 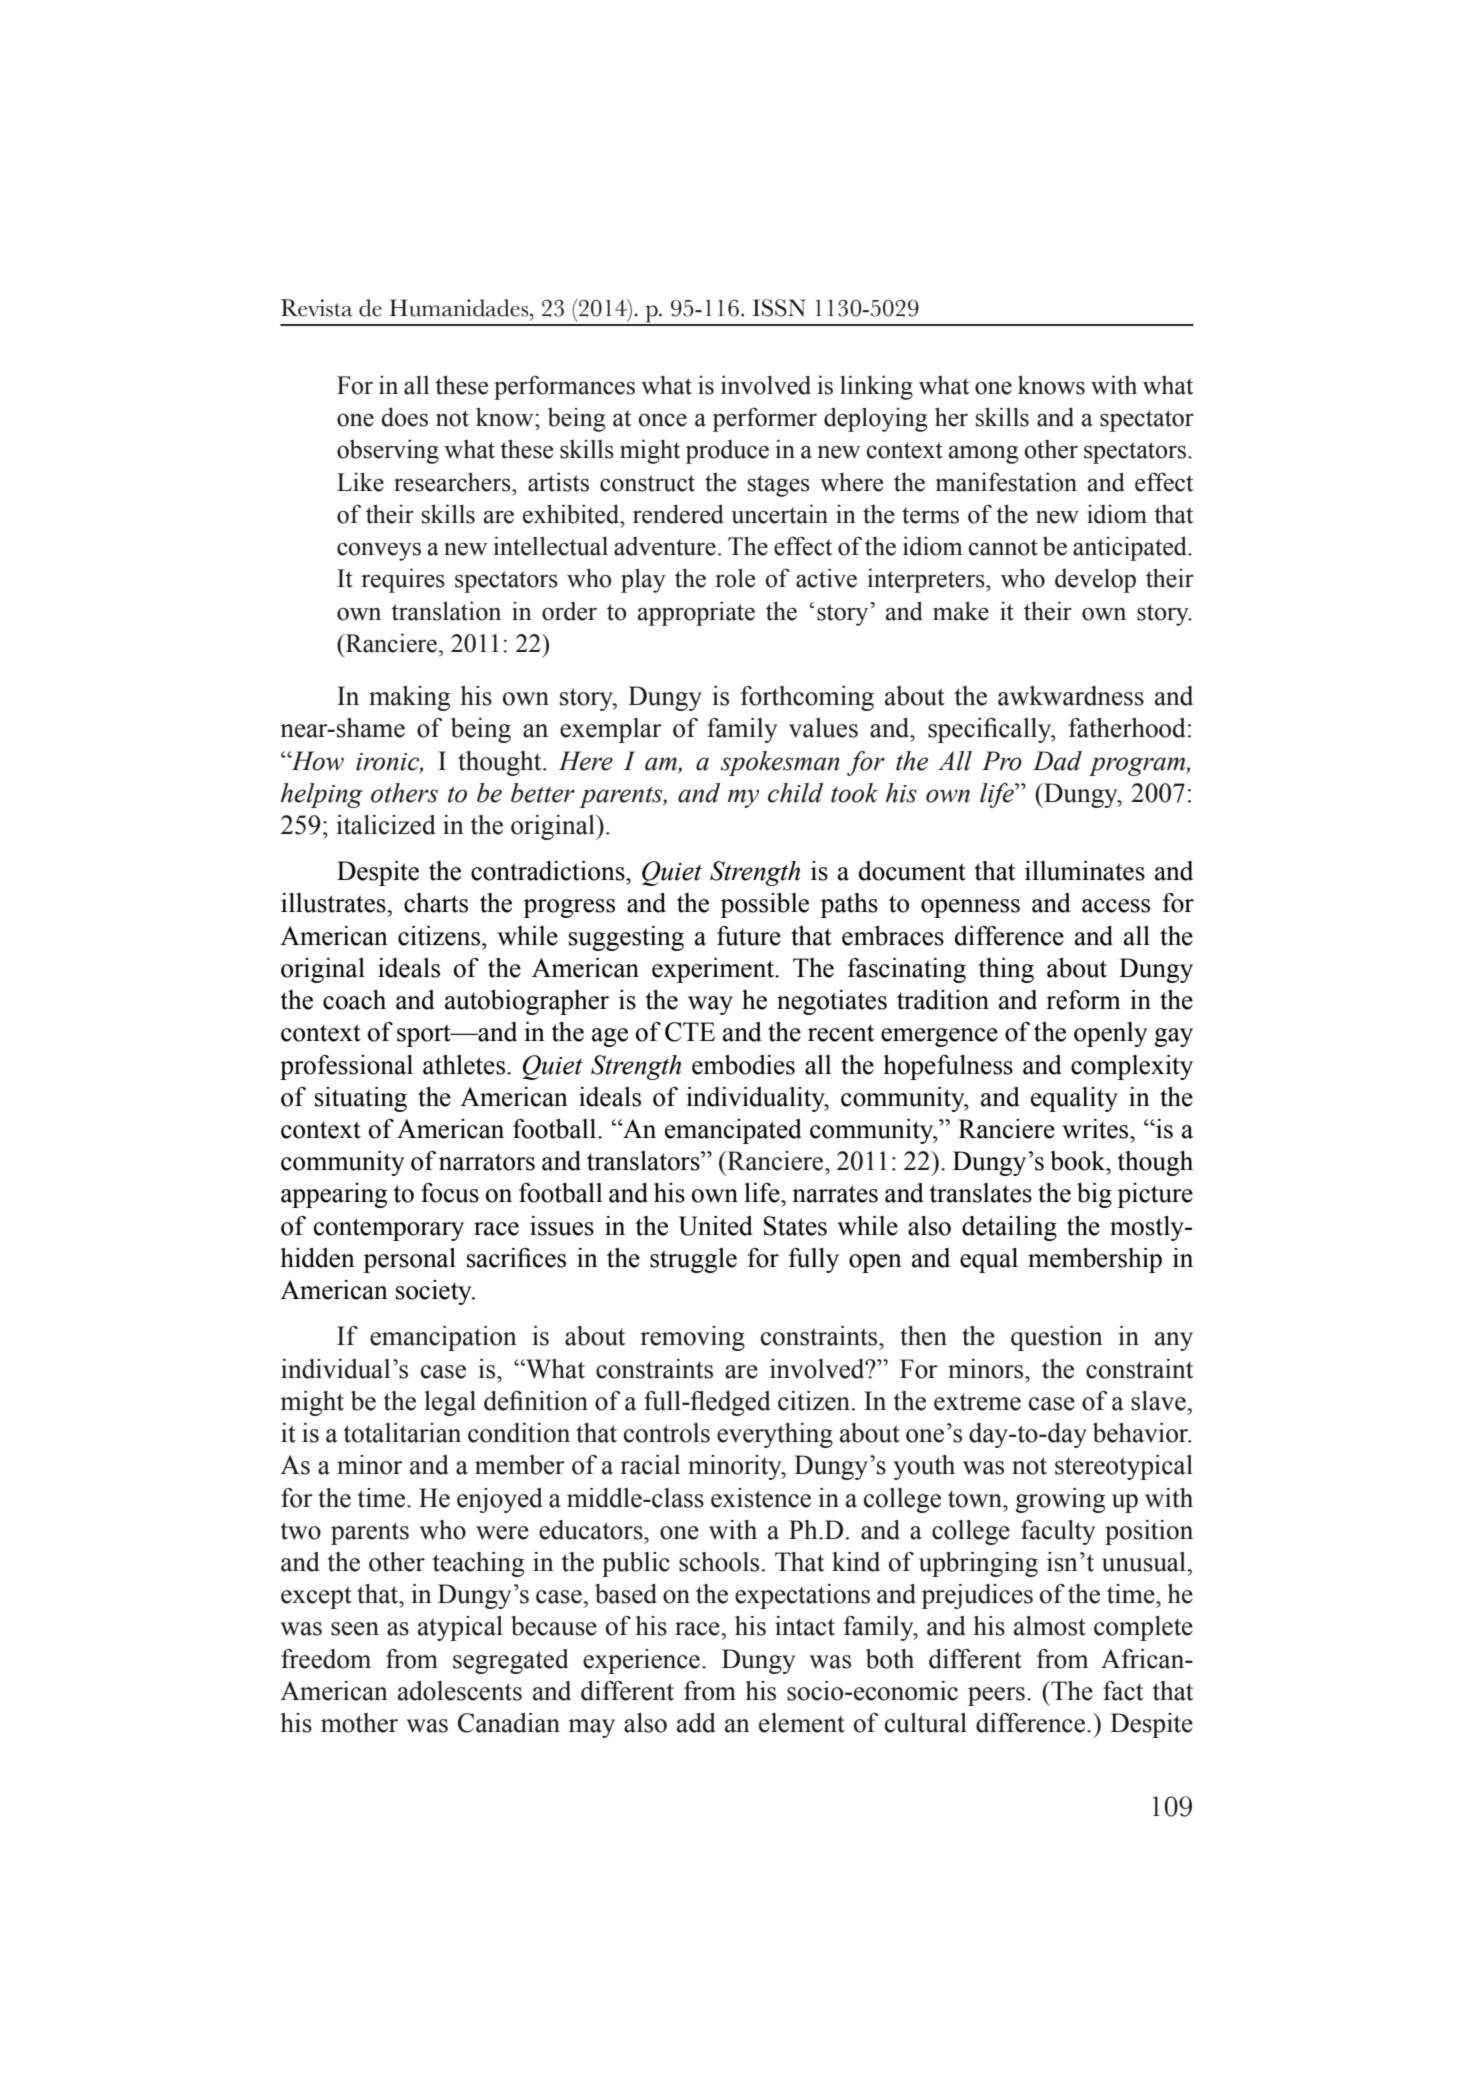 What do you see at coordinates (354, 1000) in the screenshot?
I see `coach` at bounding box center [354, 1000].
